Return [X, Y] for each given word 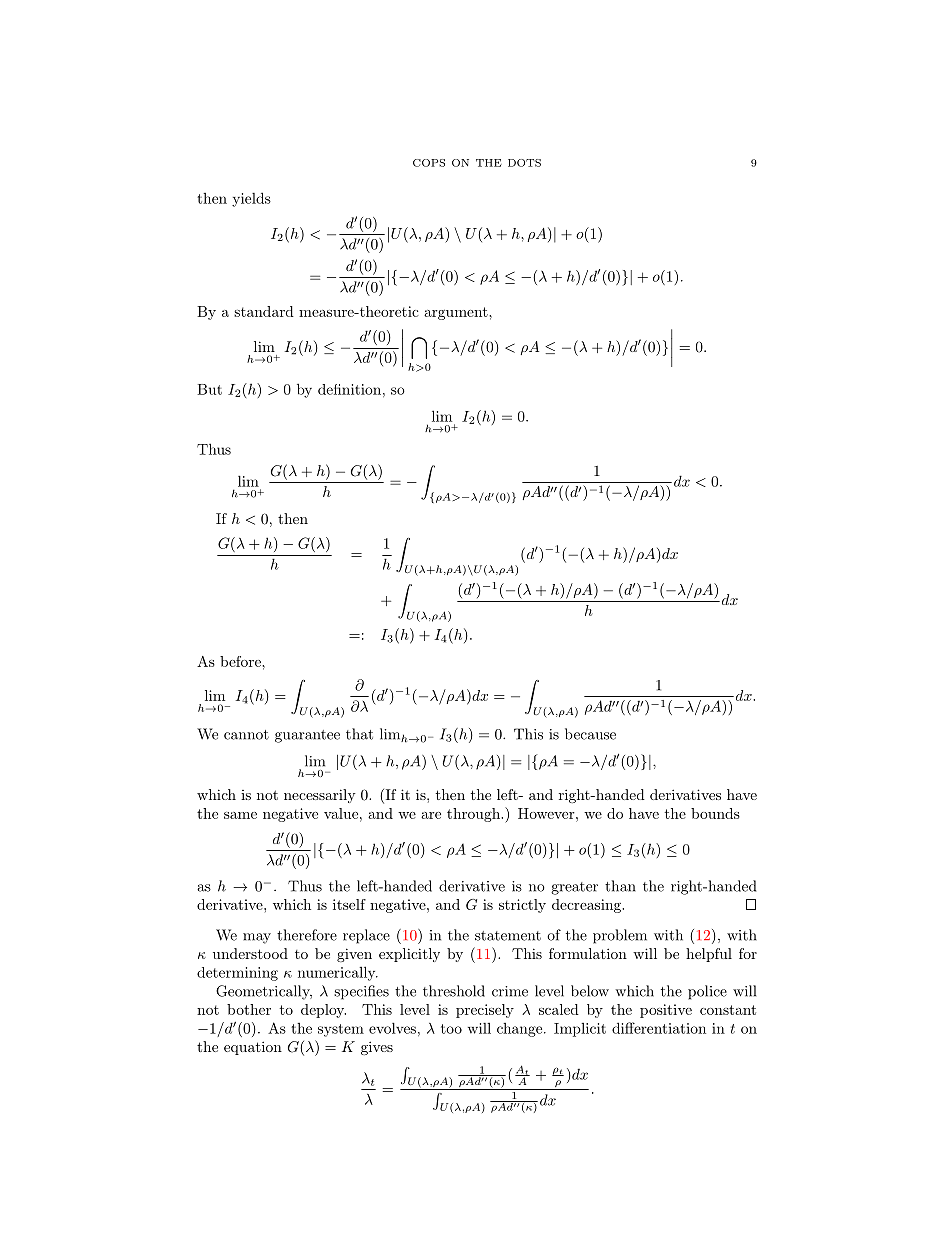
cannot [246, 735]
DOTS [524, 163]
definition [349, 389]
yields [251, 199]
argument [457, 313]
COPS [429, 163]
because [590, 734]
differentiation [659, 1028]
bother [249, 1009]
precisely [485, 1011]
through [474, 815]
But [209, 389]
